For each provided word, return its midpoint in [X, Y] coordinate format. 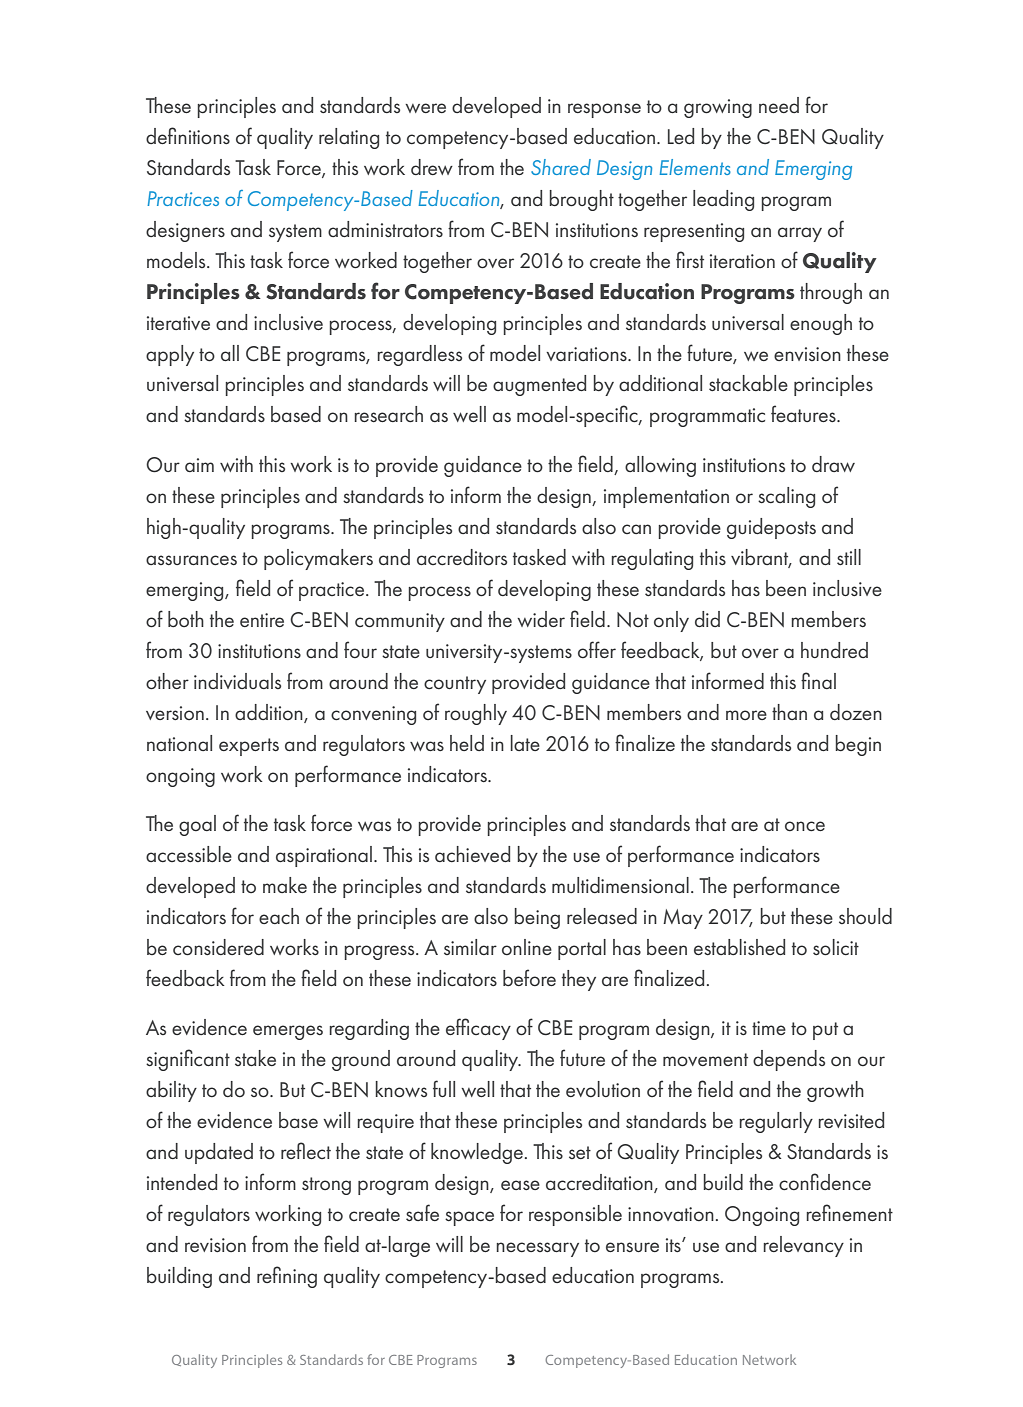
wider [541, 619]
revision [215, 1245]
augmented [539, 385]
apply [170, 355]
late [525, 743]
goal [197, 825]
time [769, 1028]
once [805, 826]
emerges [288, 1032]
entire [262, 620]
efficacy [478, 1029]
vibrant [761, 558]
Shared [561, 167]
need [779, 105]
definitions [188, 136]
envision [807, 354]
